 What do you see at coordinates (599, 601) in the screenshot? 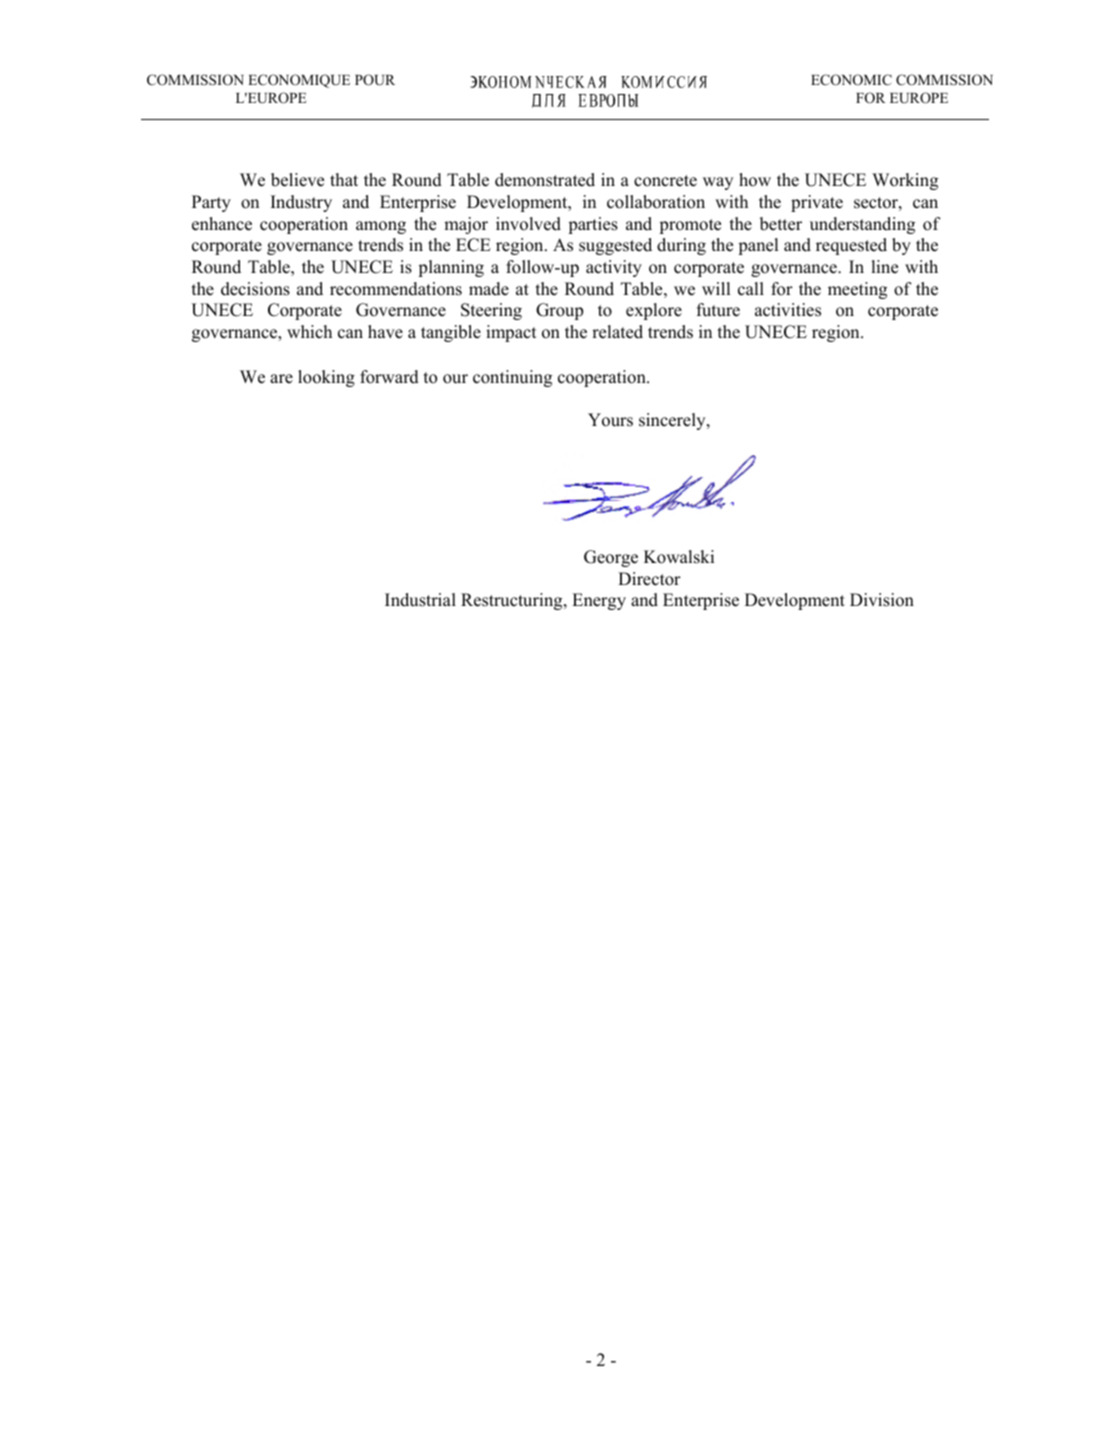
I see `Energy` at bounding box center [599, 601].
